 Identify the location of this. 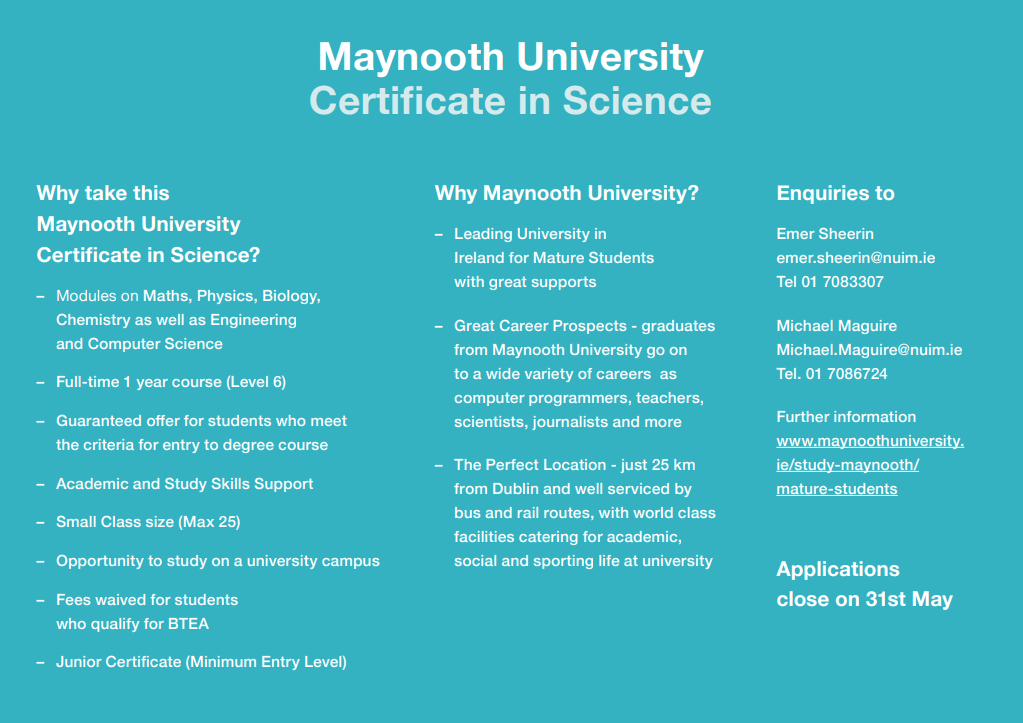
(151, 192).
